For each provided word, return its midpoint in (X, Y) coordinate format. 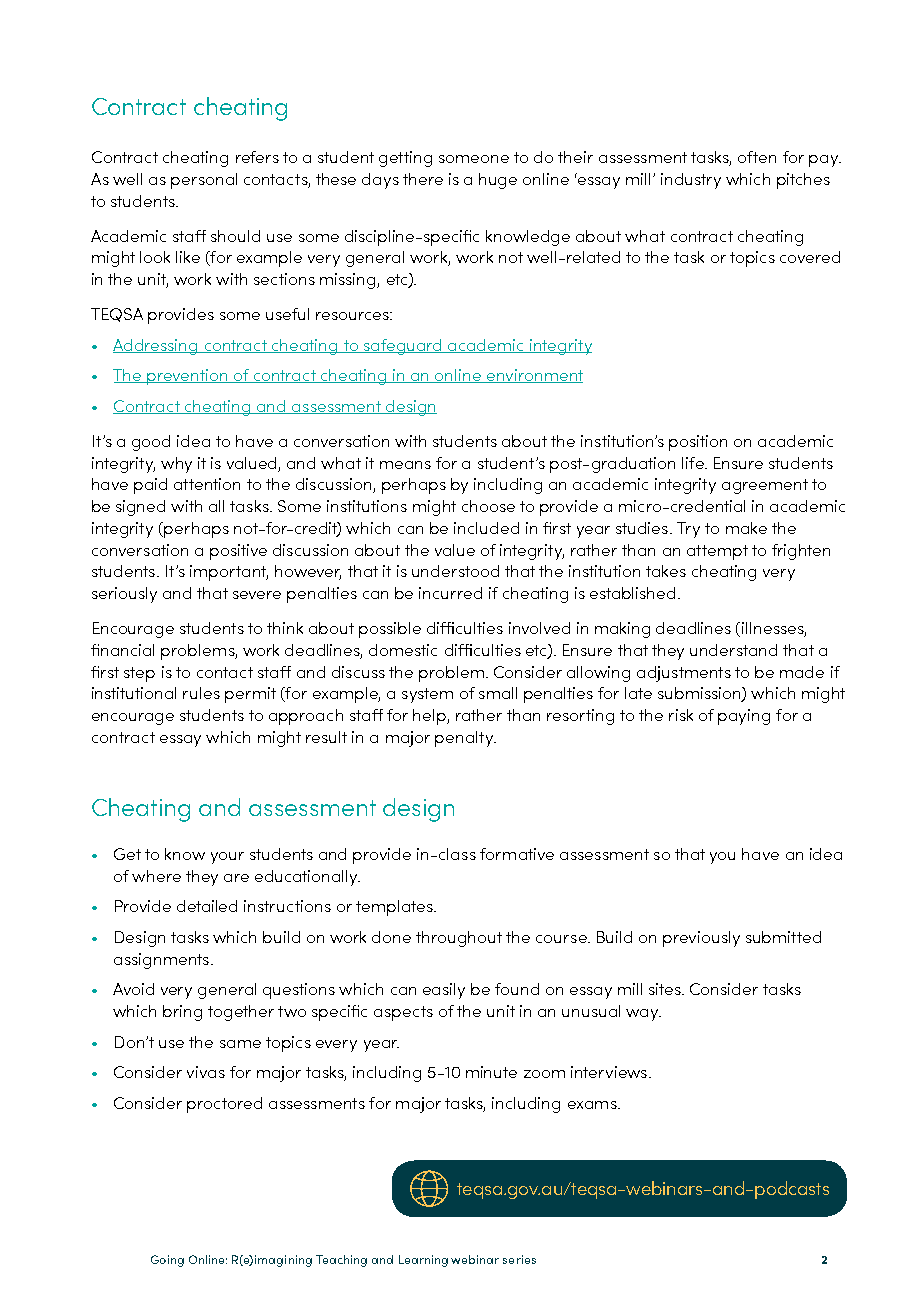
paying (744, 717)
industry (691, 181)
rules (201, 693)
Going (167, 1261)
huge (498, 181)
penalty (465, 739)
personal (204, 181)
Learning (423, 1261)
